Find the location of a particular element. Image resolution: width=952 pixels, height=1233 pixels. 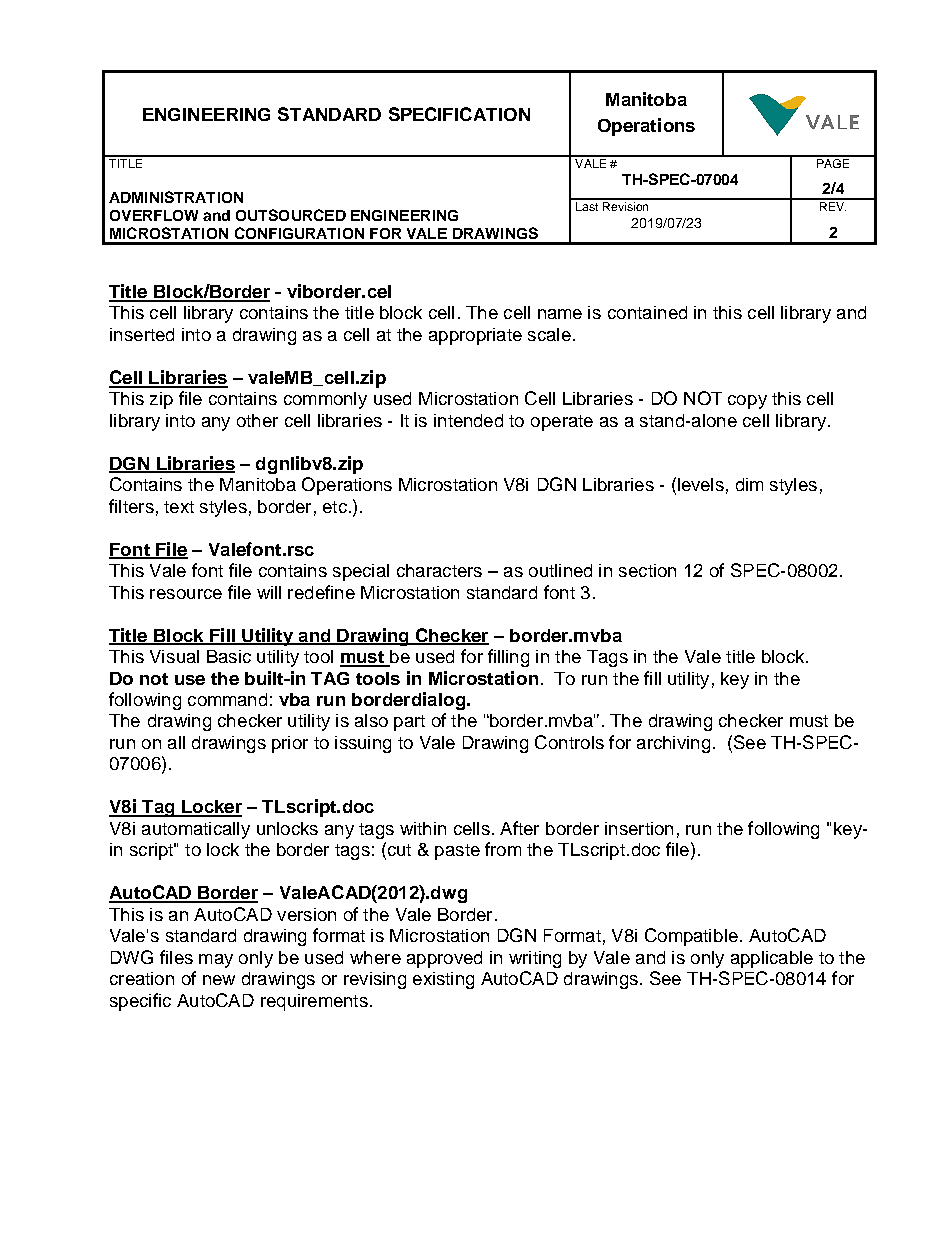

characters is located at coordinates (439, 570).
